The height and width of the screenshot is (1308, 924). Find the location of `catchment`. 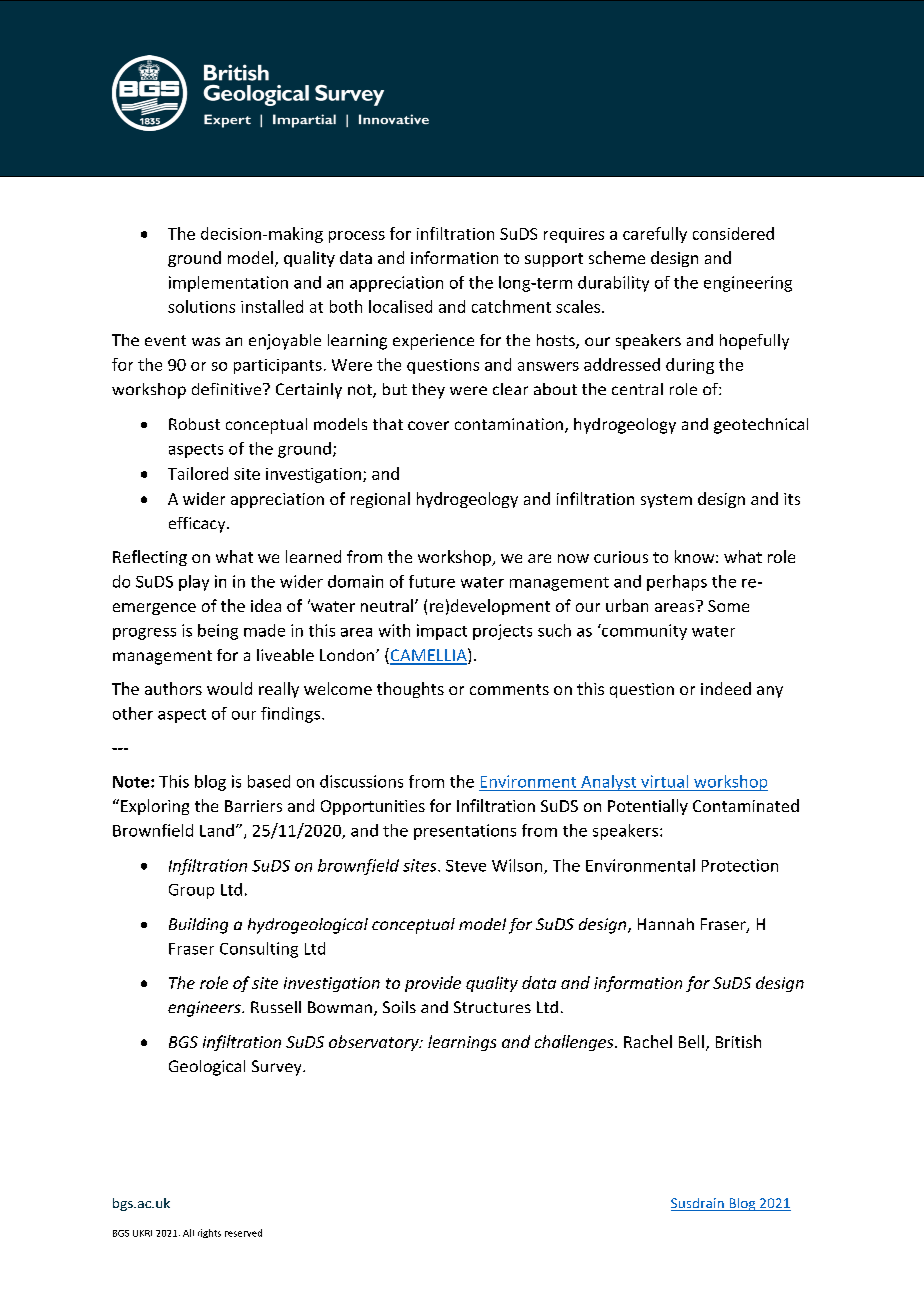

catchment is located at coordinates (511, 306).
